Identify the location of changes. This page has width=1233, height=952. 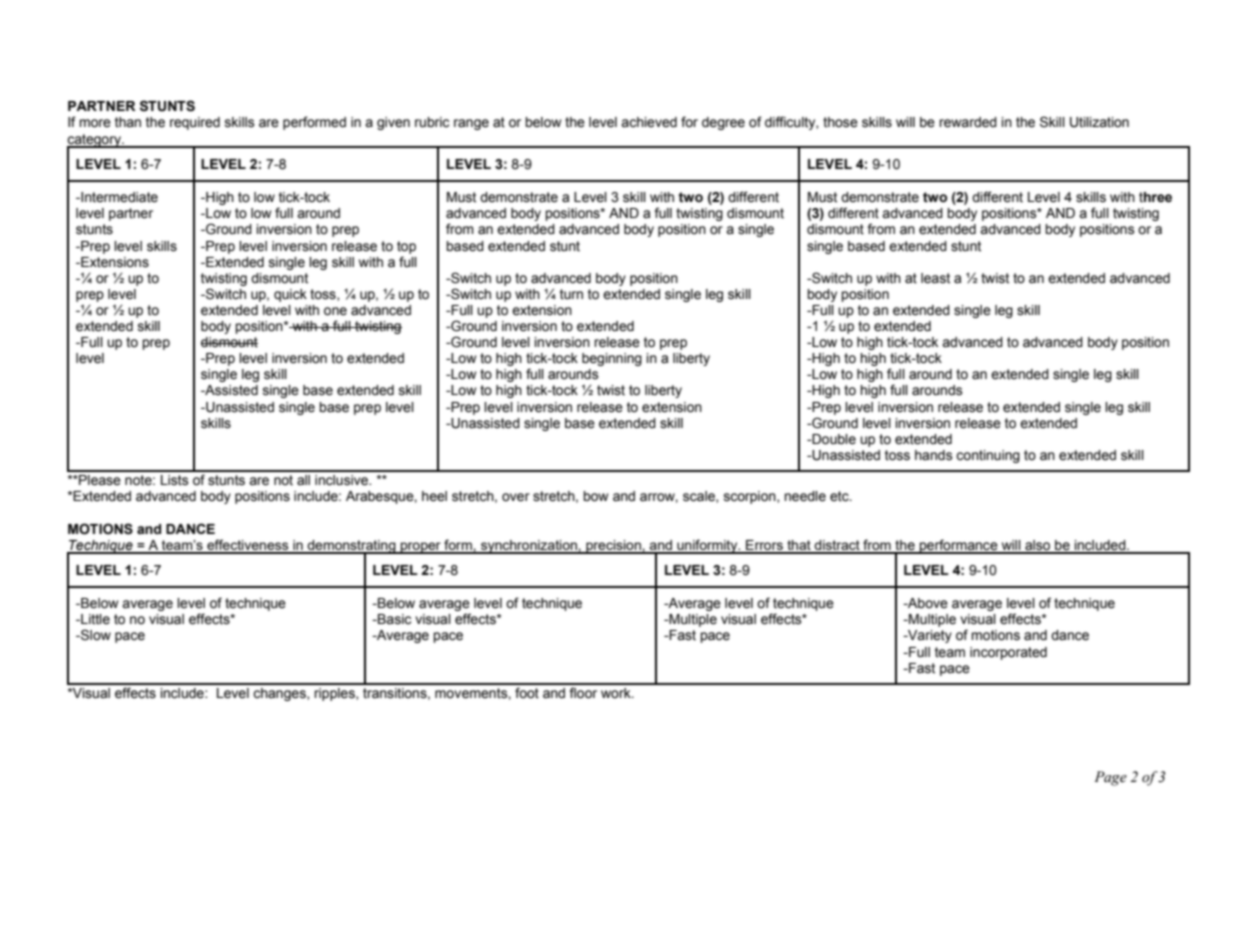
(280, 694).
